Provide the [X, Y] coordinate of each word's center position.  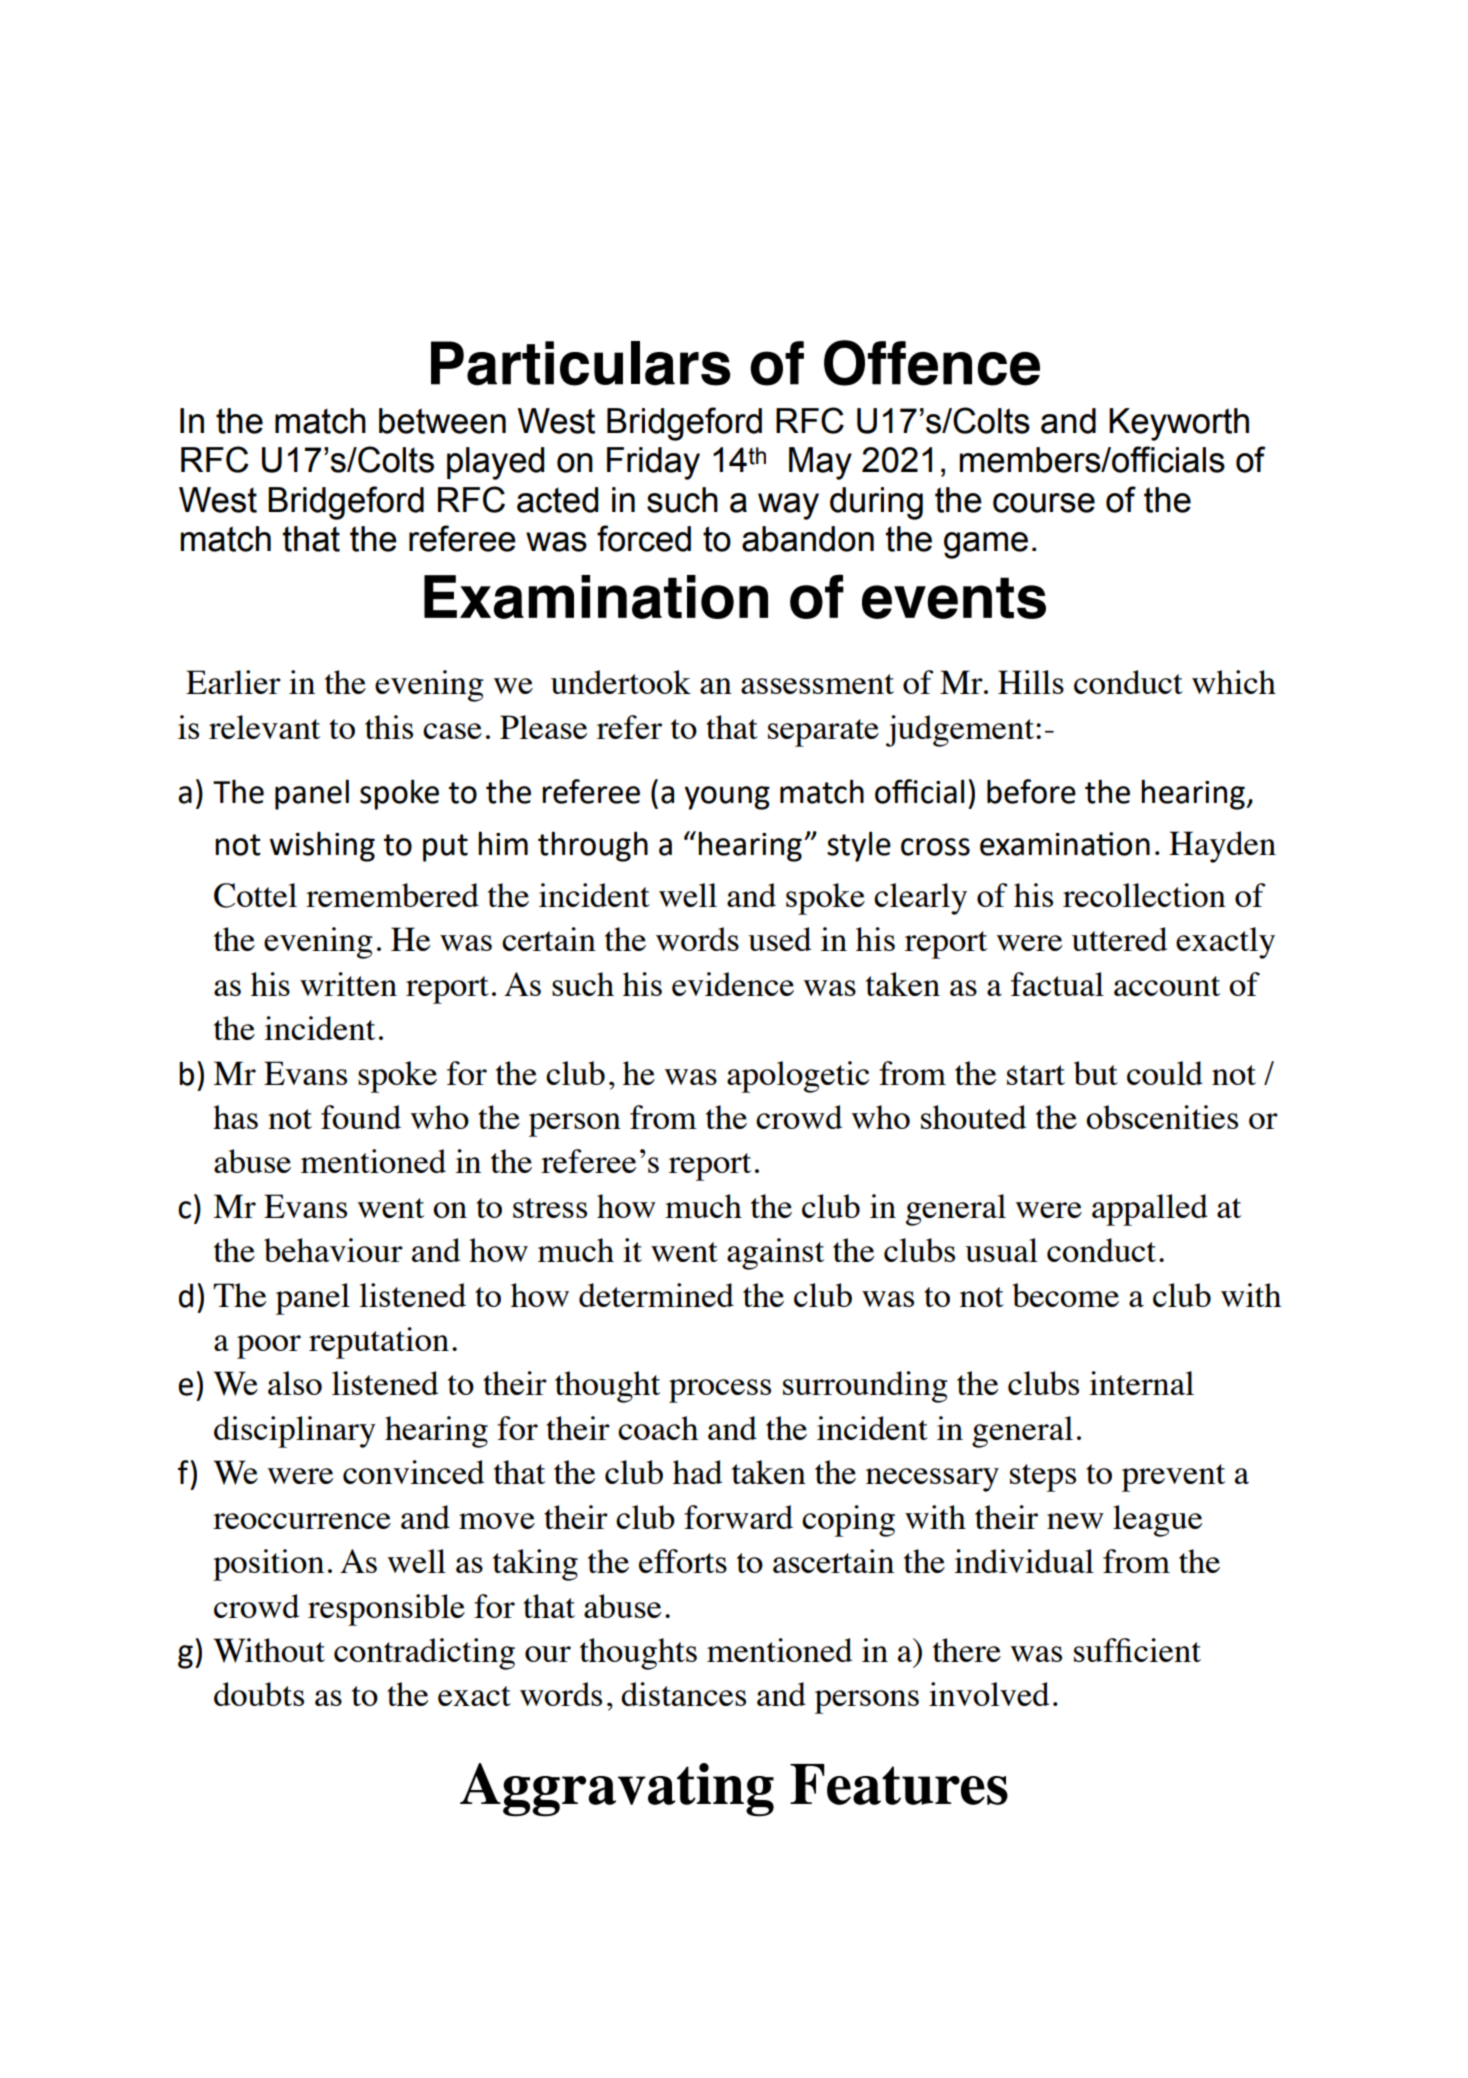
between [442, 421]
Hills [1031, 682]
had [697, 1472]
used [779, 939]
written [348, 984]
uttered [1119, 939]
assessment [817, 684]
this [389, 727]
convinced [413, 1472]
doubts [259, 1694]
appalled [1150, 1210]
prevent [1173, 1478]
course [1044, 503]
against [775, 1254]
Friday [653, 463]
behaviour [333, 1250]
